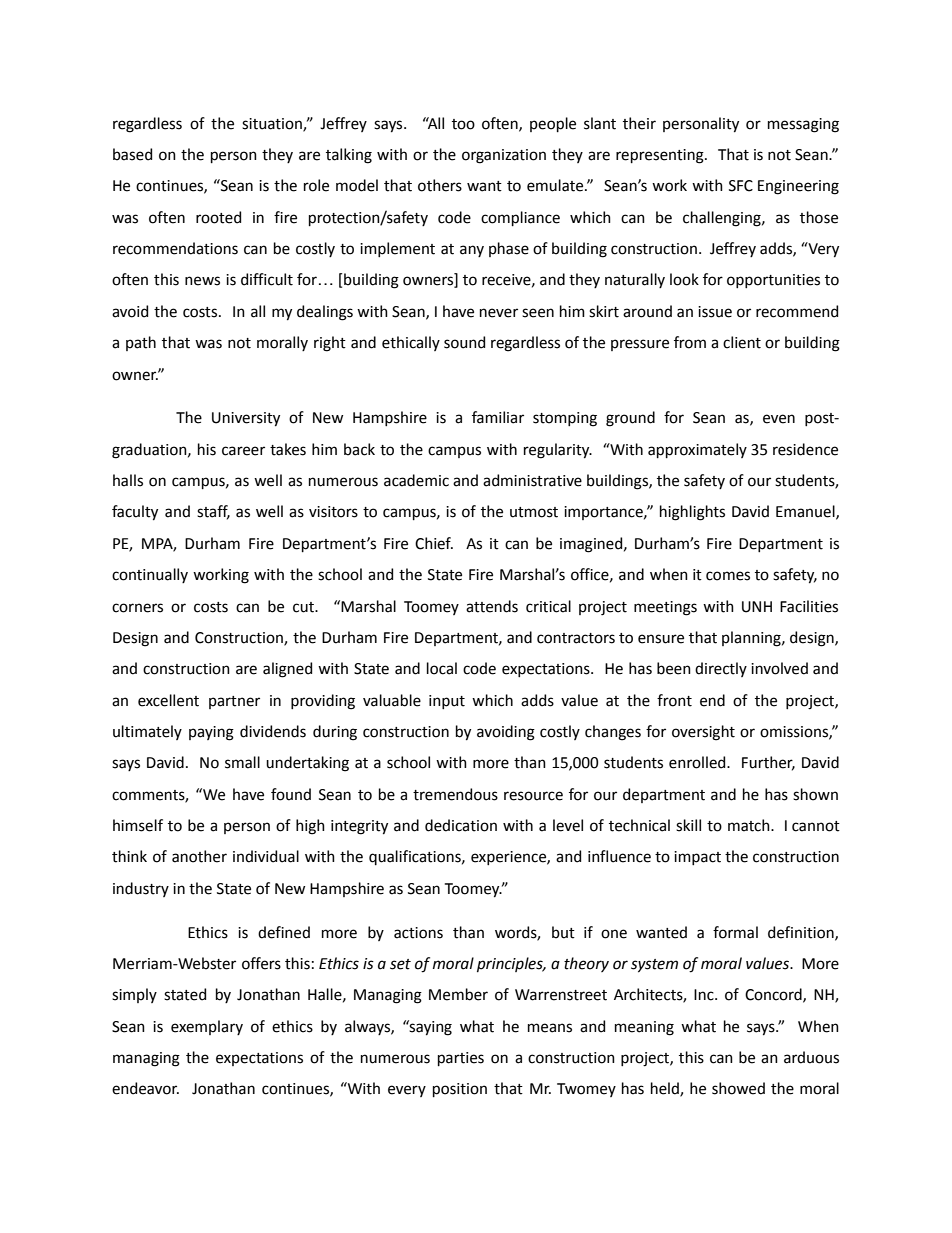 This page has height=1233, width=952. Describe the element at coordinates (461, 1059) in the page. I see `parties` at that location.
